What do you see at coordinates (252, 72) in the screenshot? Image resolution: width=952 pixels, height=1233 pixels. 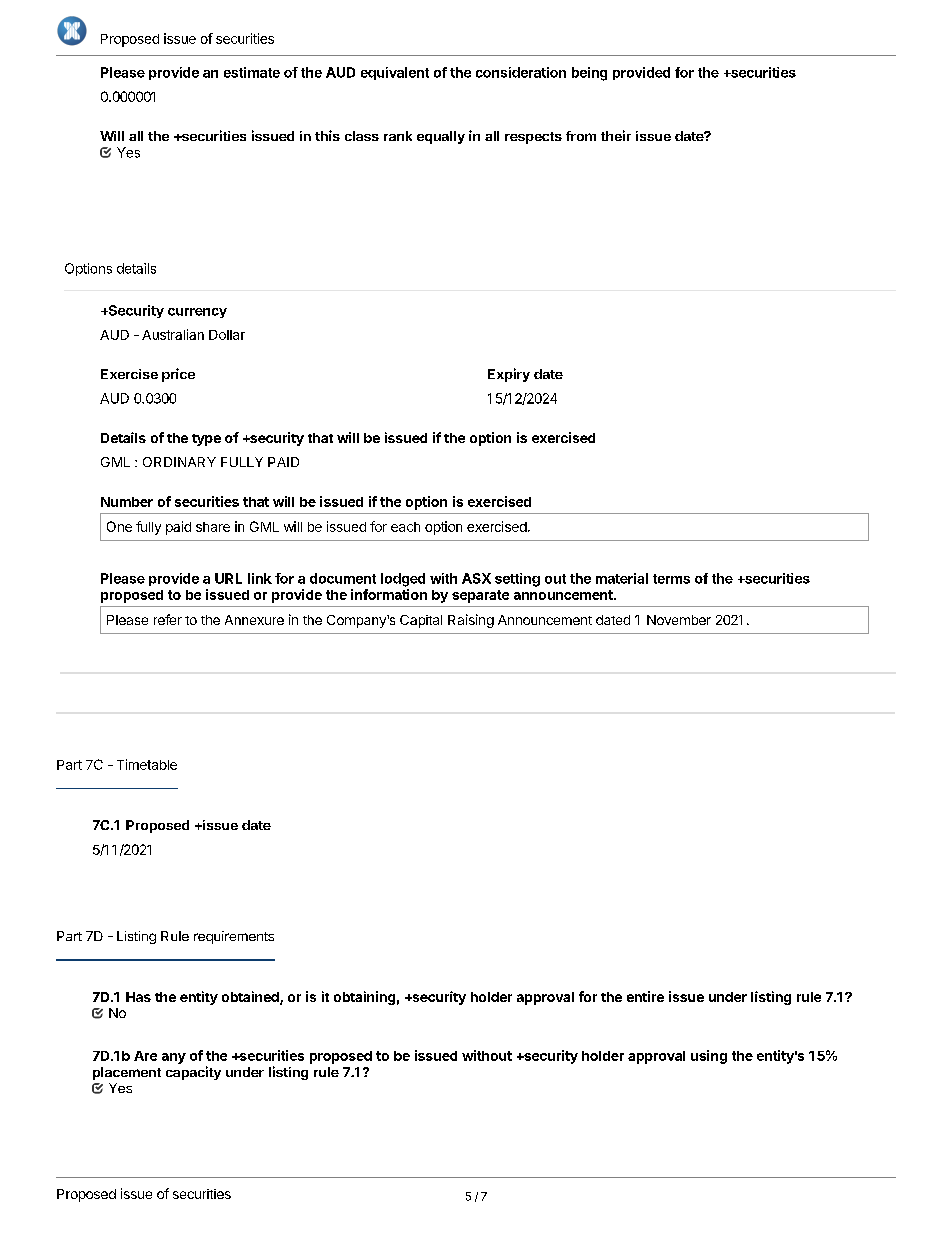 I see `estimate` at bounding box center [252, 72].
